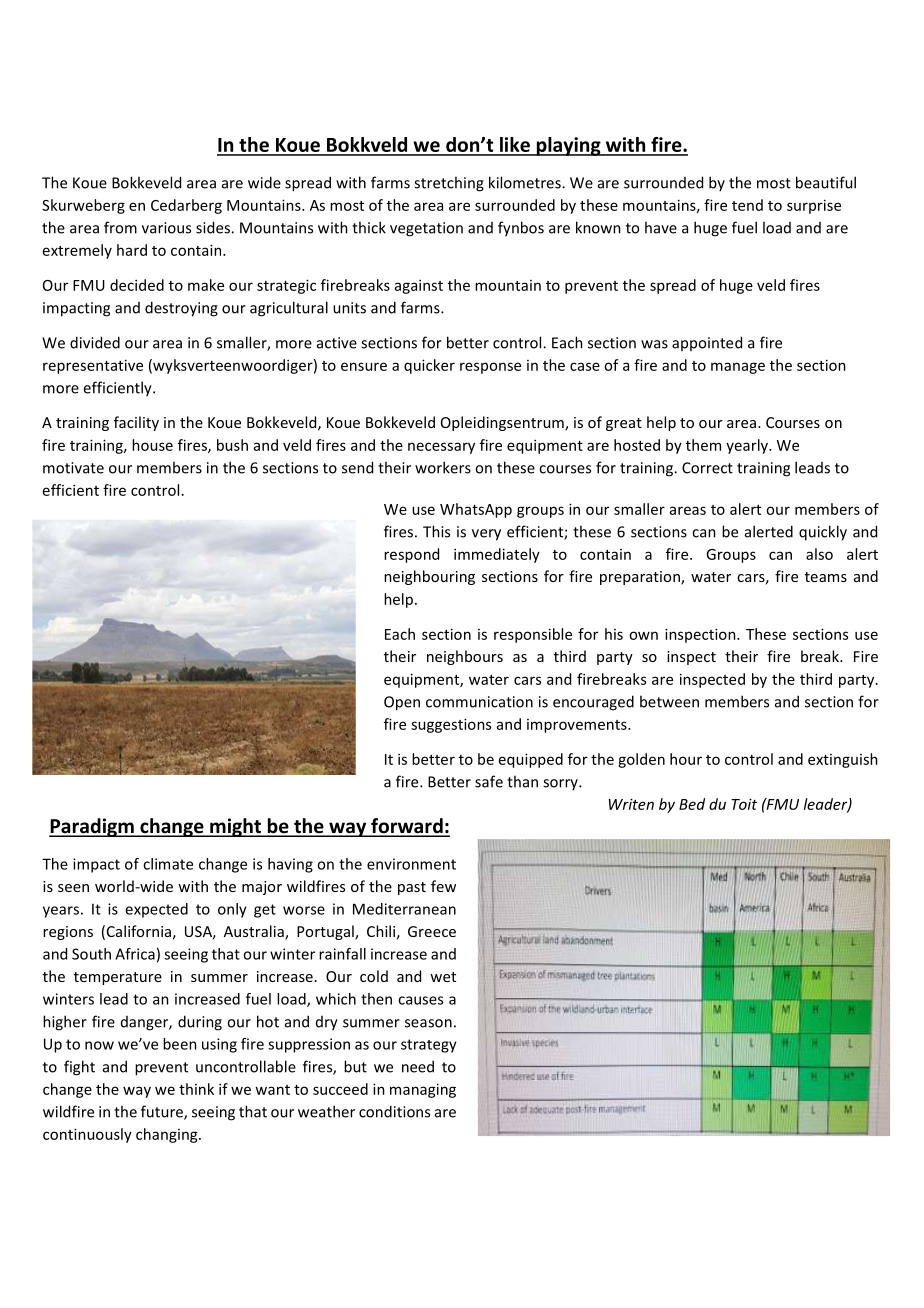 This image has width=924, height=1308. What do you see at coordinates (449, 184) in the image?
I see `stretching` at bounding box center [449, 184].
